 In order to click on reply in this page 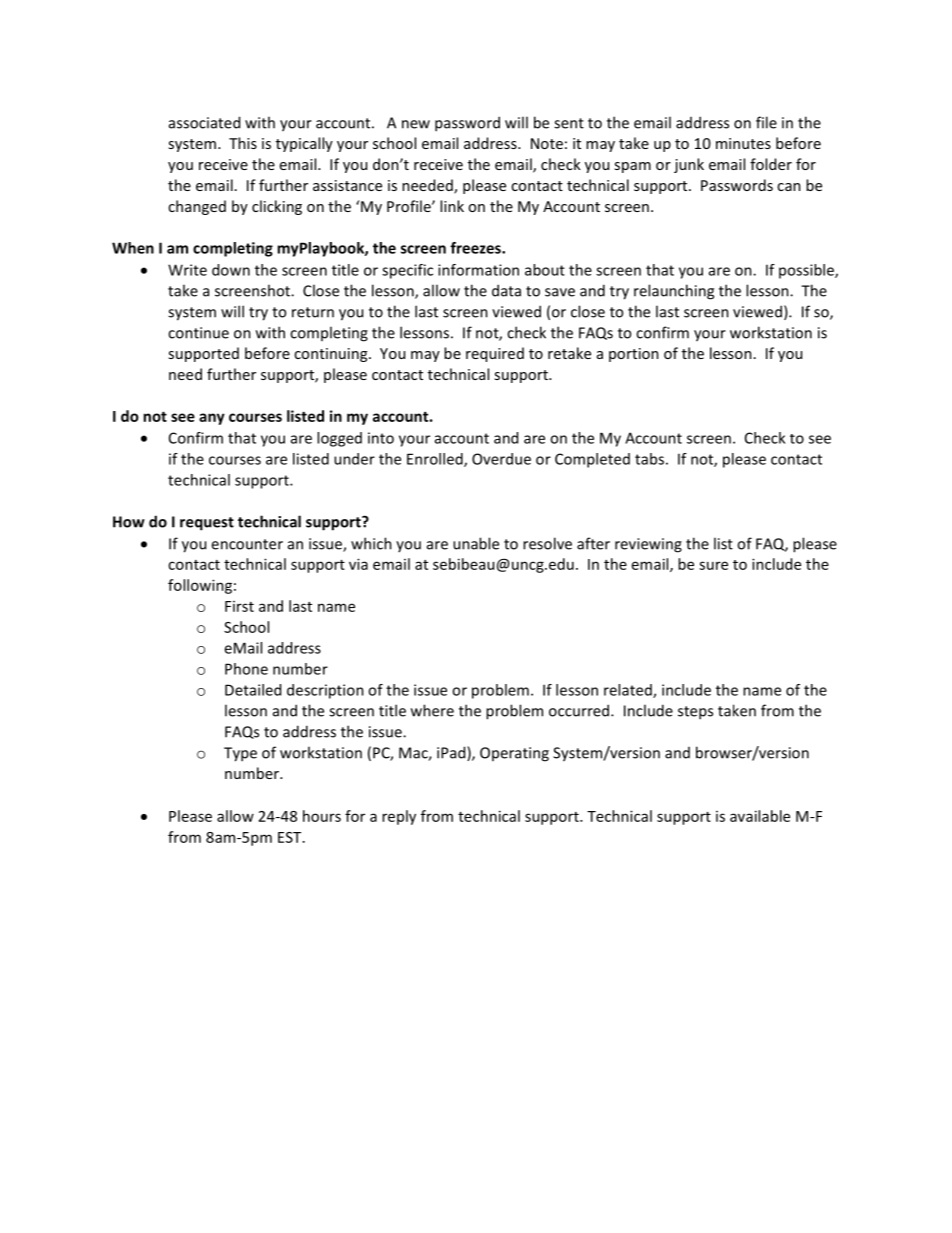, I will do `click(399, 817)`.
